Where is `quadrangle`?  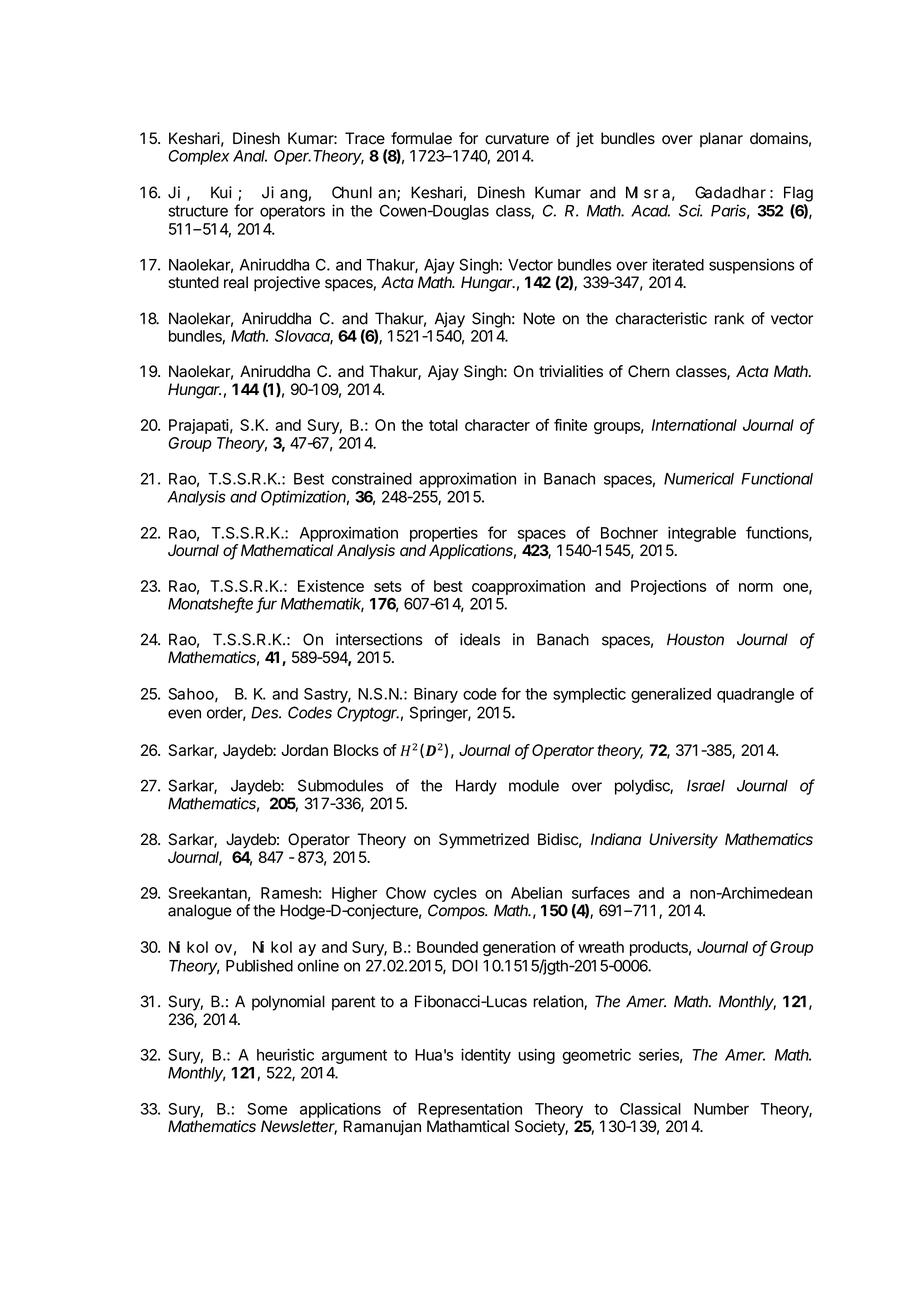 quadrangle is located at coordinates (755, 695).
